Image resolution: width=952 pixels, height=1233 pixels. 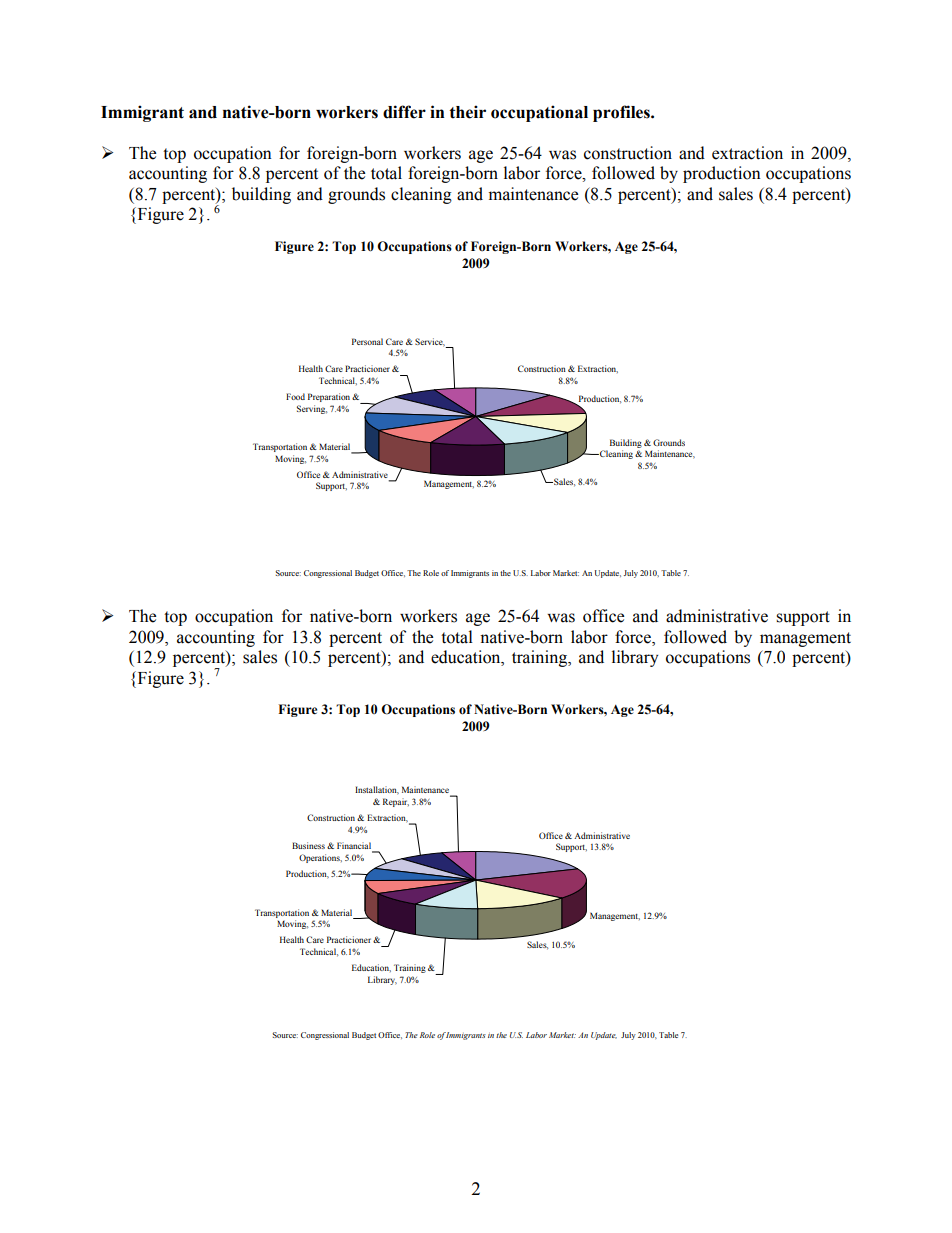 I want to click on Personal, so click(x=367, y=341).
